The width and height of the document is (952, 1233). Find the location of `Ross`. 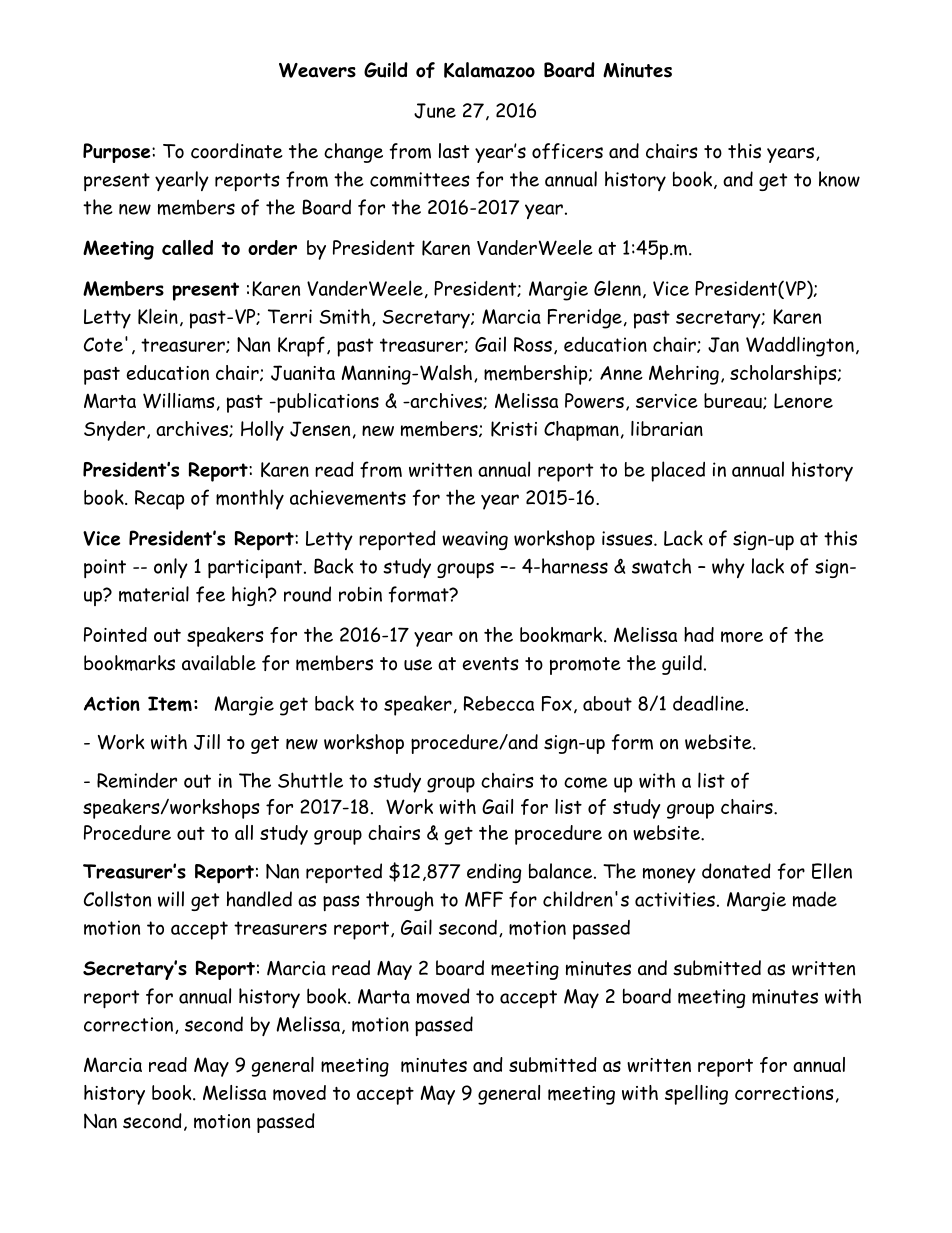

Ross is located at coordinates (533, 344).
